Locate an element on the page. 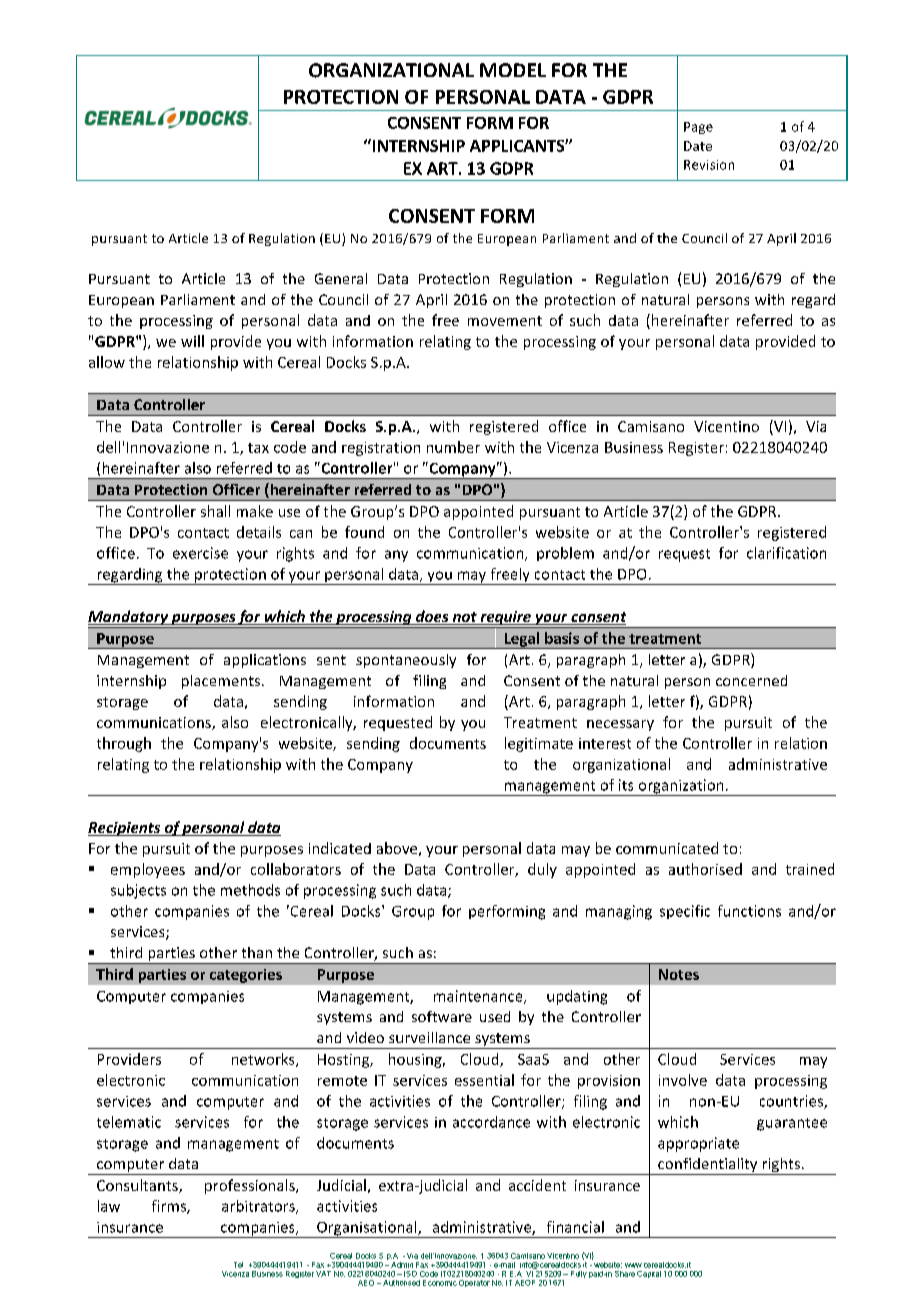 The height and width of the page is (1308, 924). concerned is located at coordinates (751, 680).
